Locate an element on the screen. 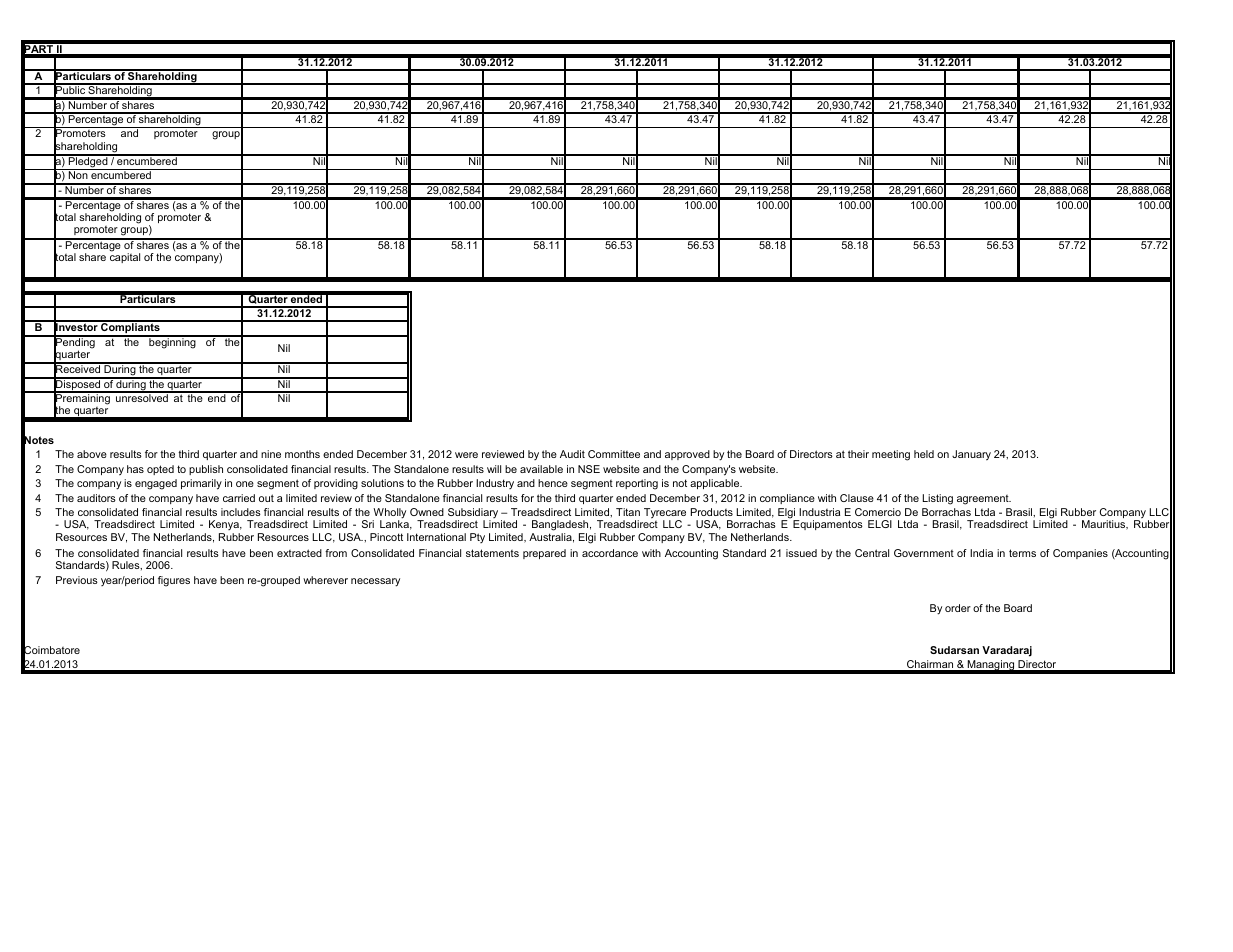 The image size is (1233, 952). Titan is located at coordinates (628, 512).
